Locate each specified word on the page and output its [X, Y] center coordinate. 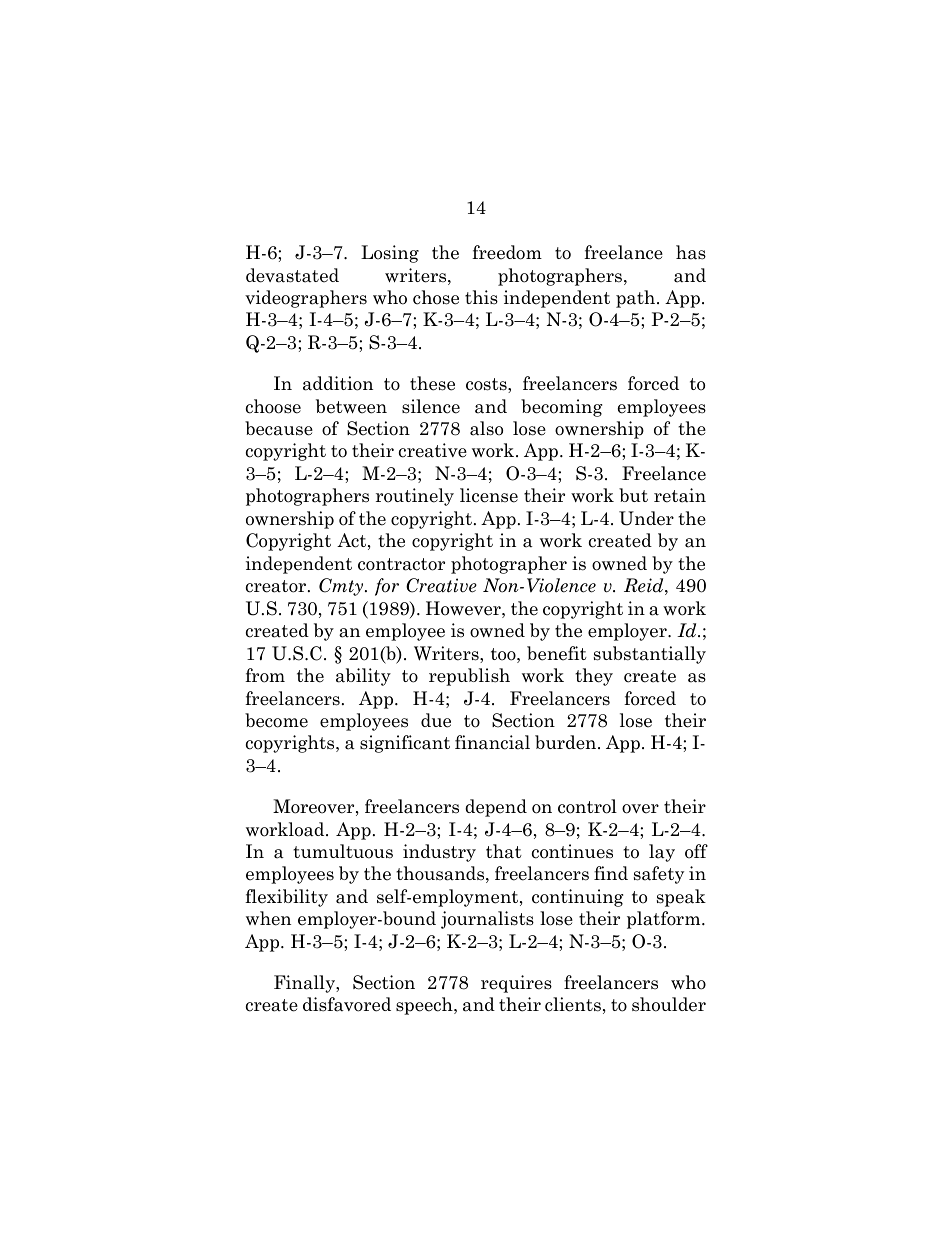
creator [277, 586]
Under [646, 518]
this [481, 297]
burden [567, 742]
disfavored [347, 1004]
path [637, 299]
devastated [292, 275]
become [276, 720]
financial [492, 742]
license [489, 495]
